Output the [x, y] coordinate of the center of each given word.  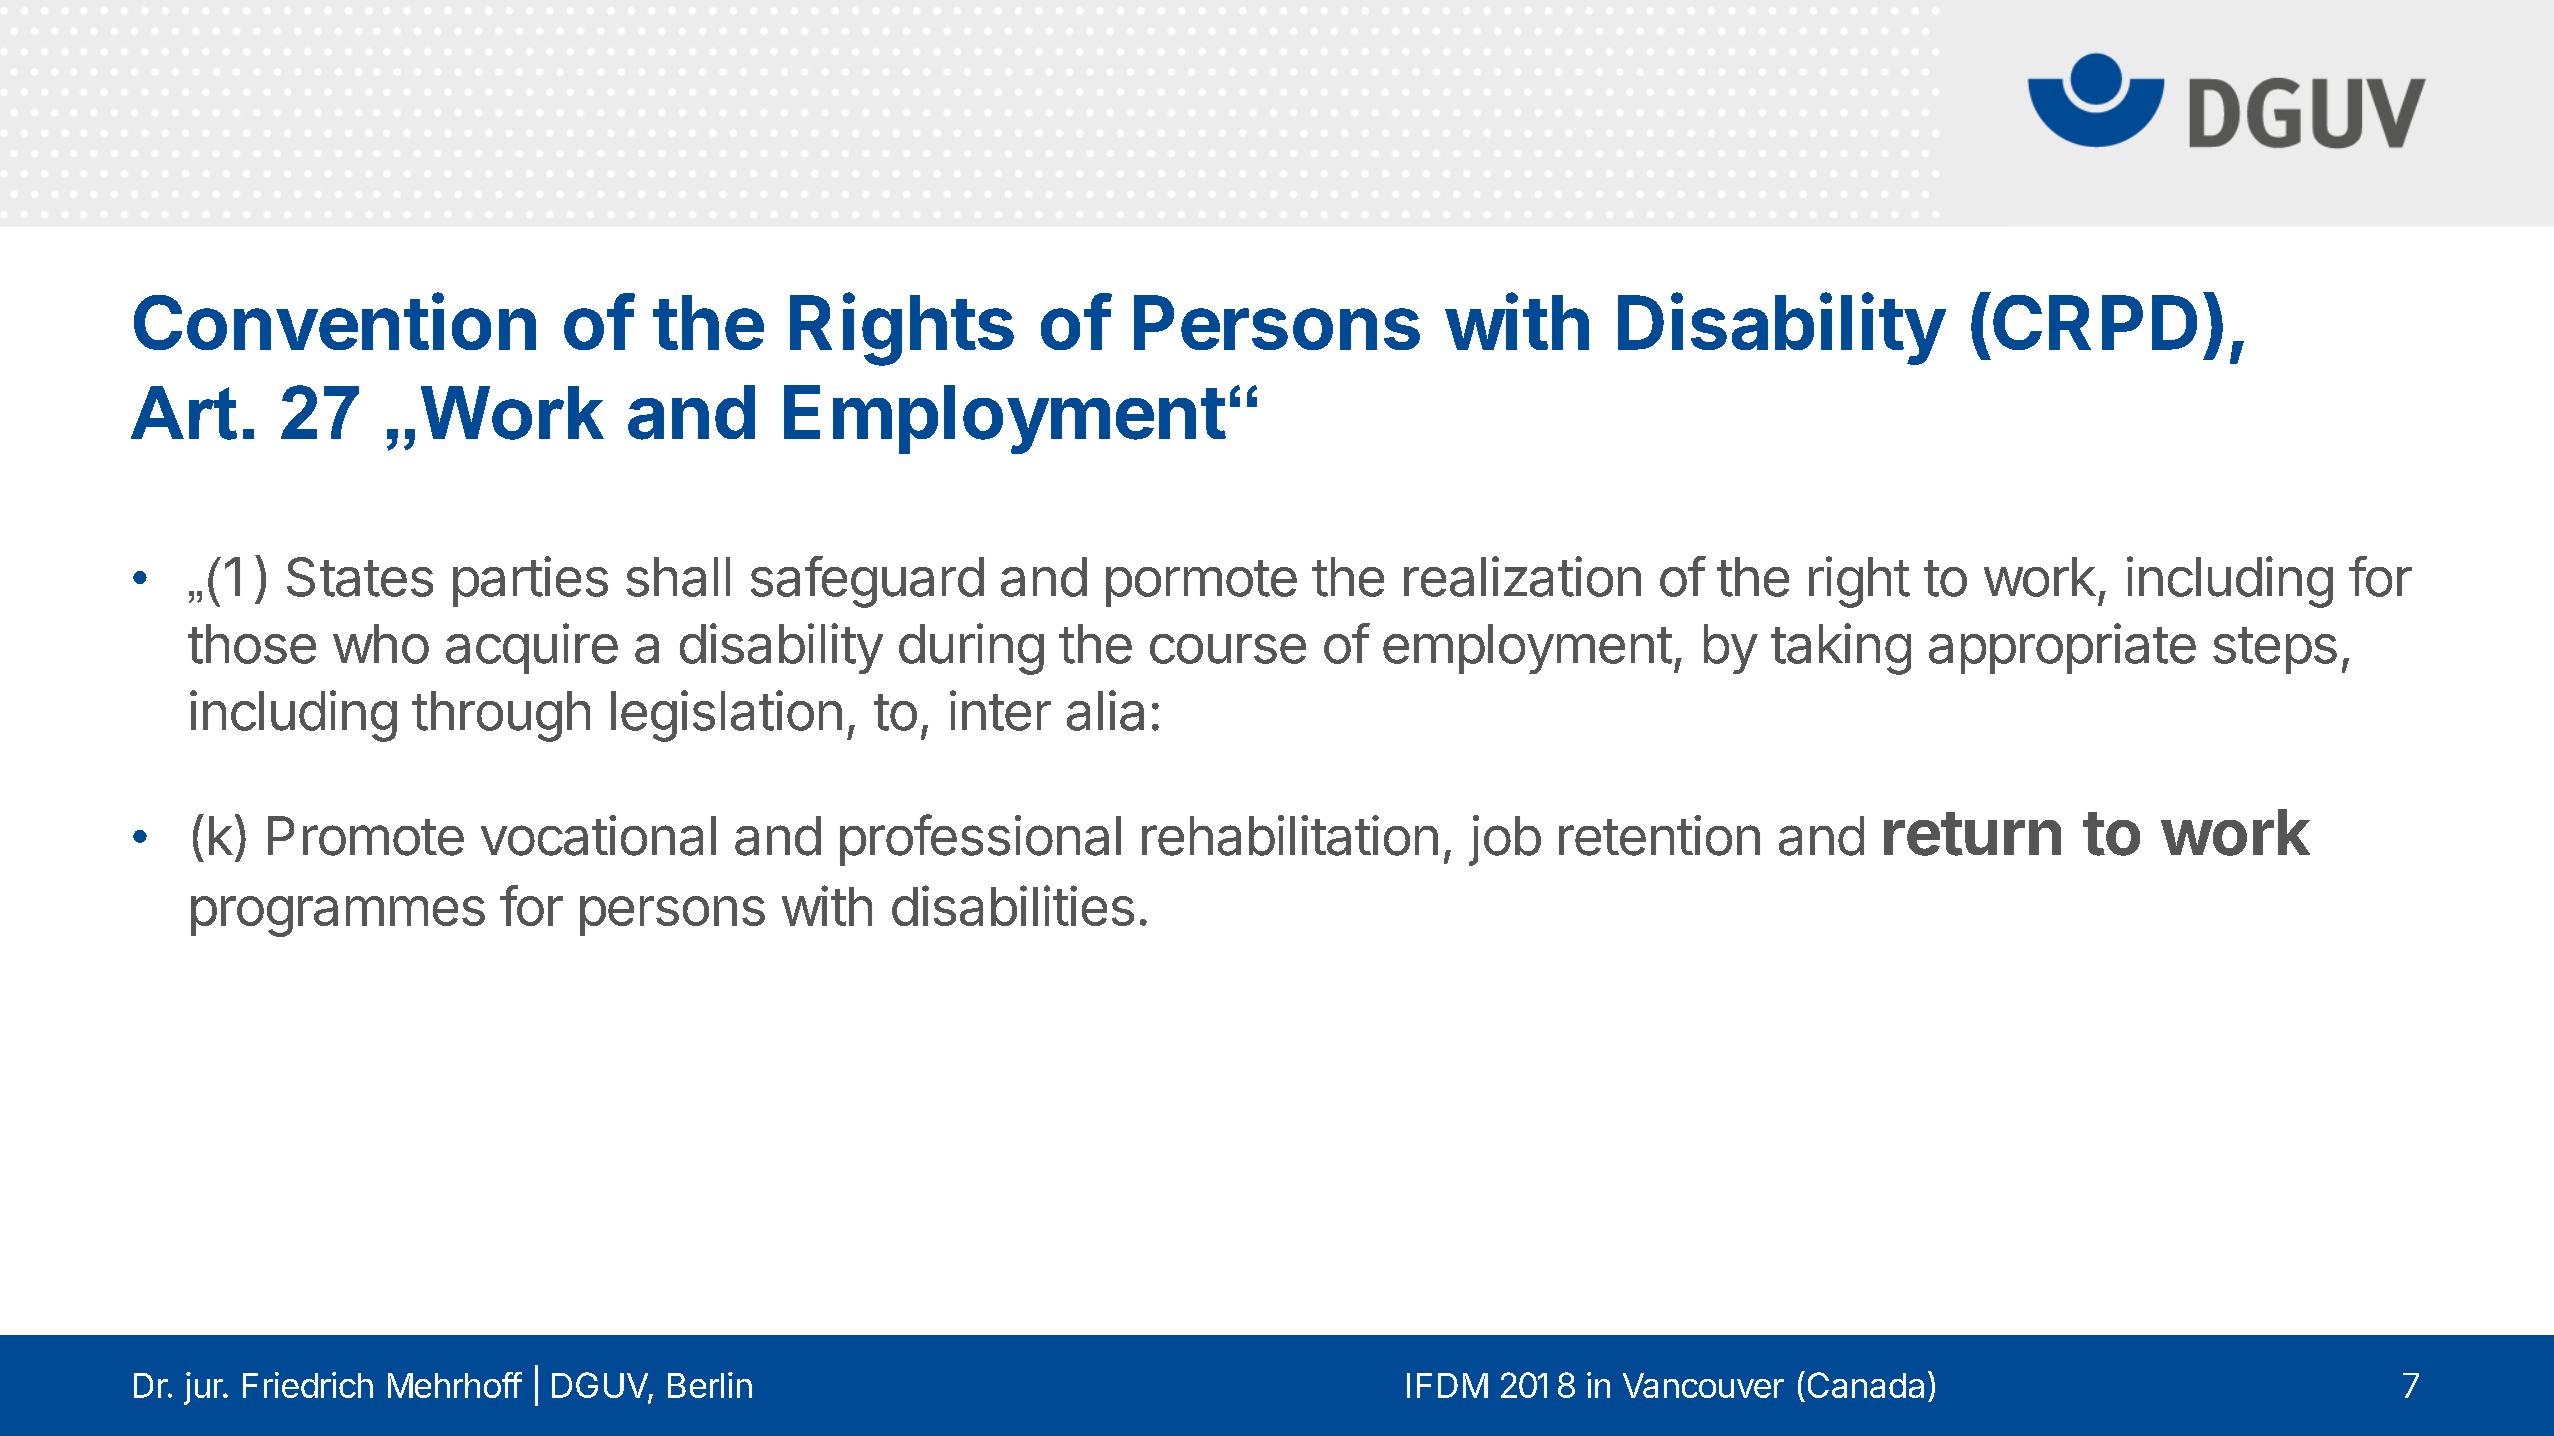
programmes [338, 916]
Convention [335, 321]
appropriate [2062, 648]
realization [1522, 576]
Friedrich [308, 1385]
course [1228, 649]
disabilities [1013, 905]
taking [1841, 649]
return [1972, 834]
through [501, 716]
